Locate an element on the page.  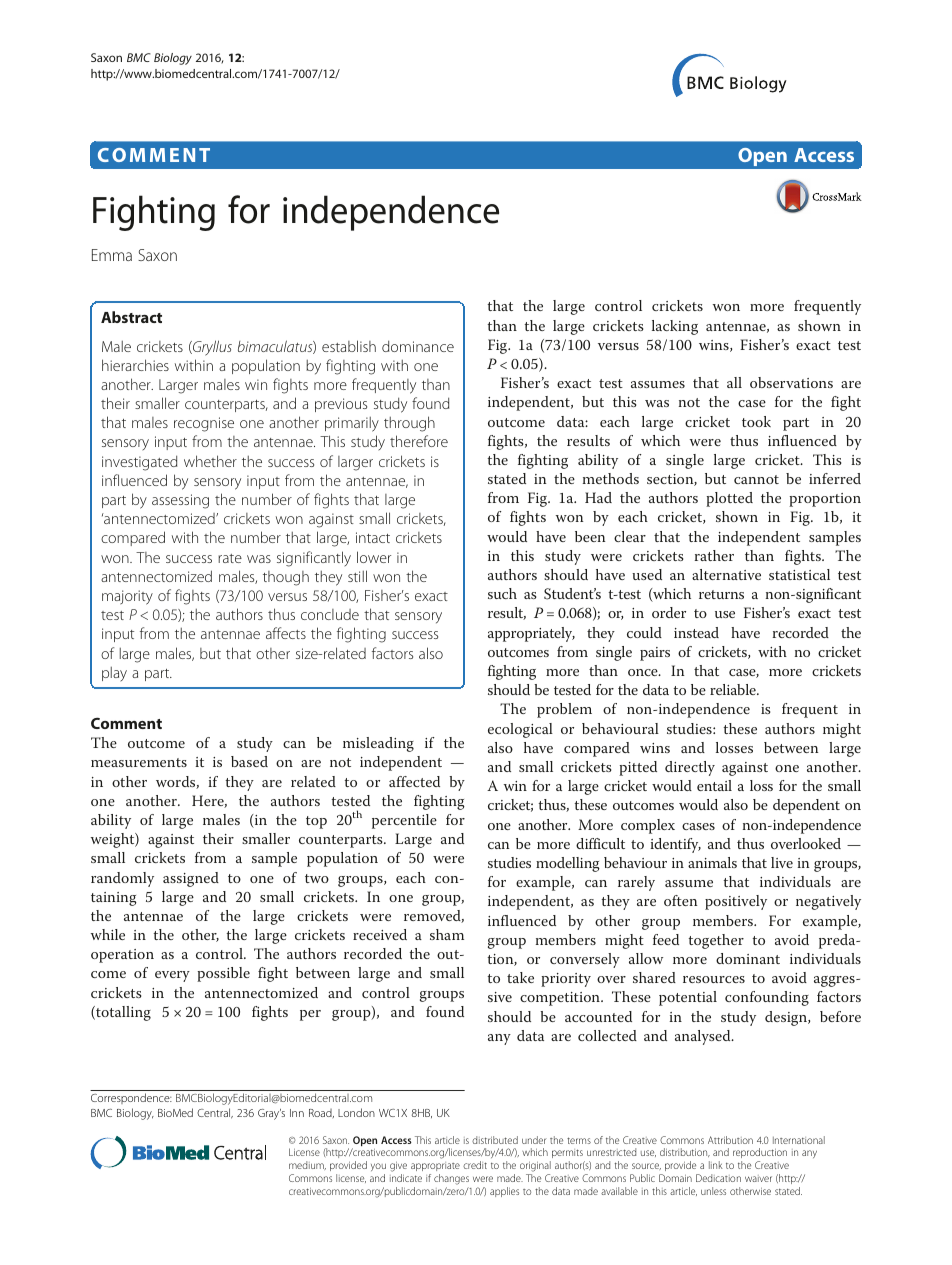
plotted is located at coordinates (729, 499).
